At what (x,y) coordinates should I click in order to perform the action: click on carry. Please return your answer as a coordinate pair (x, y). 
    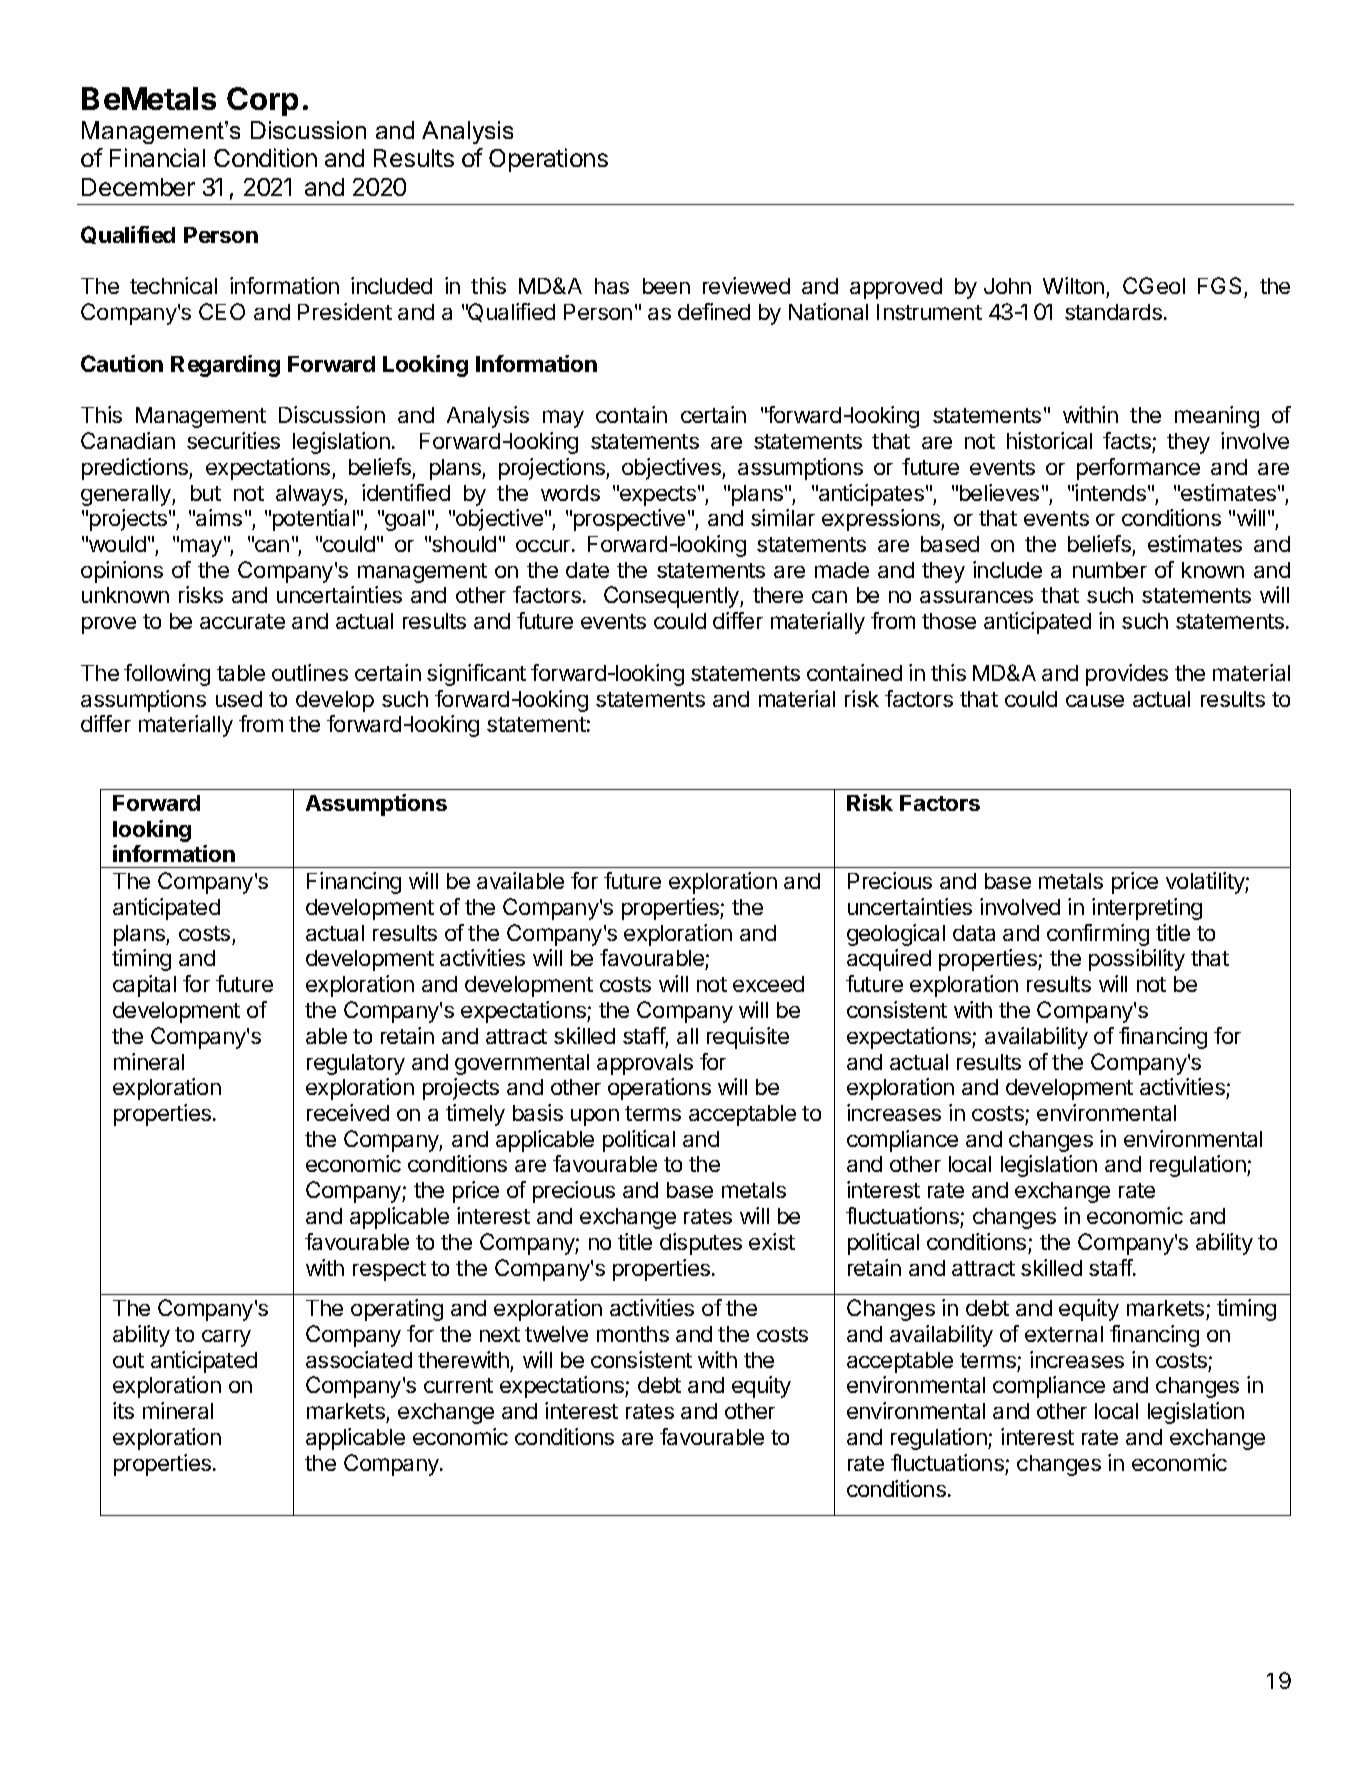
    Looking at the image, I should click on (226, 1338).
